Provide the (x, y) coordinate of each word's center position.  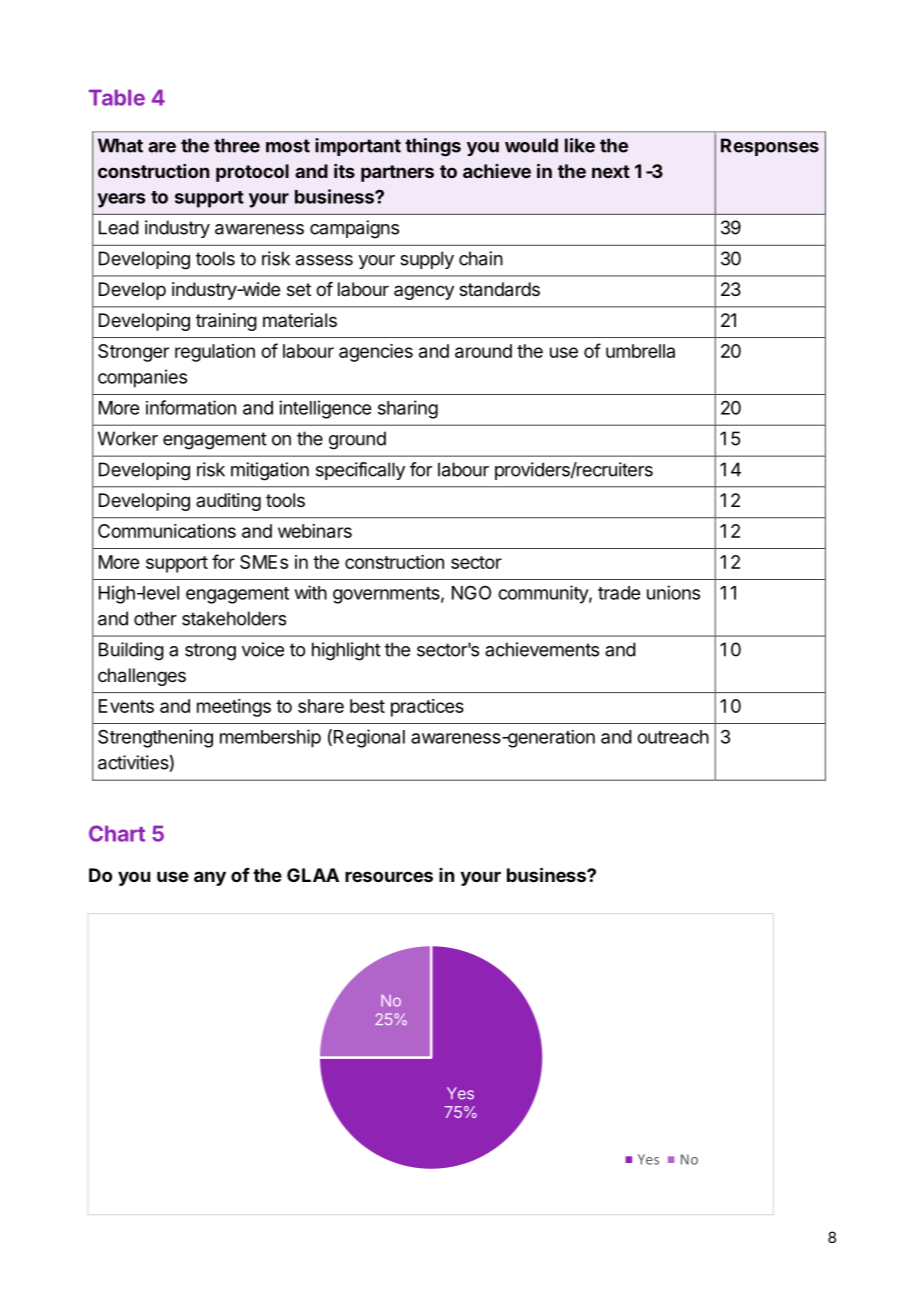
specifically (360, 471)
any (210, 878)
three (237, 145)
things (433, 147)
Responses (770, 147)
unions (673, 592)
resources (389, 876)
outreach (673, 737)
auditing (228, 502)
